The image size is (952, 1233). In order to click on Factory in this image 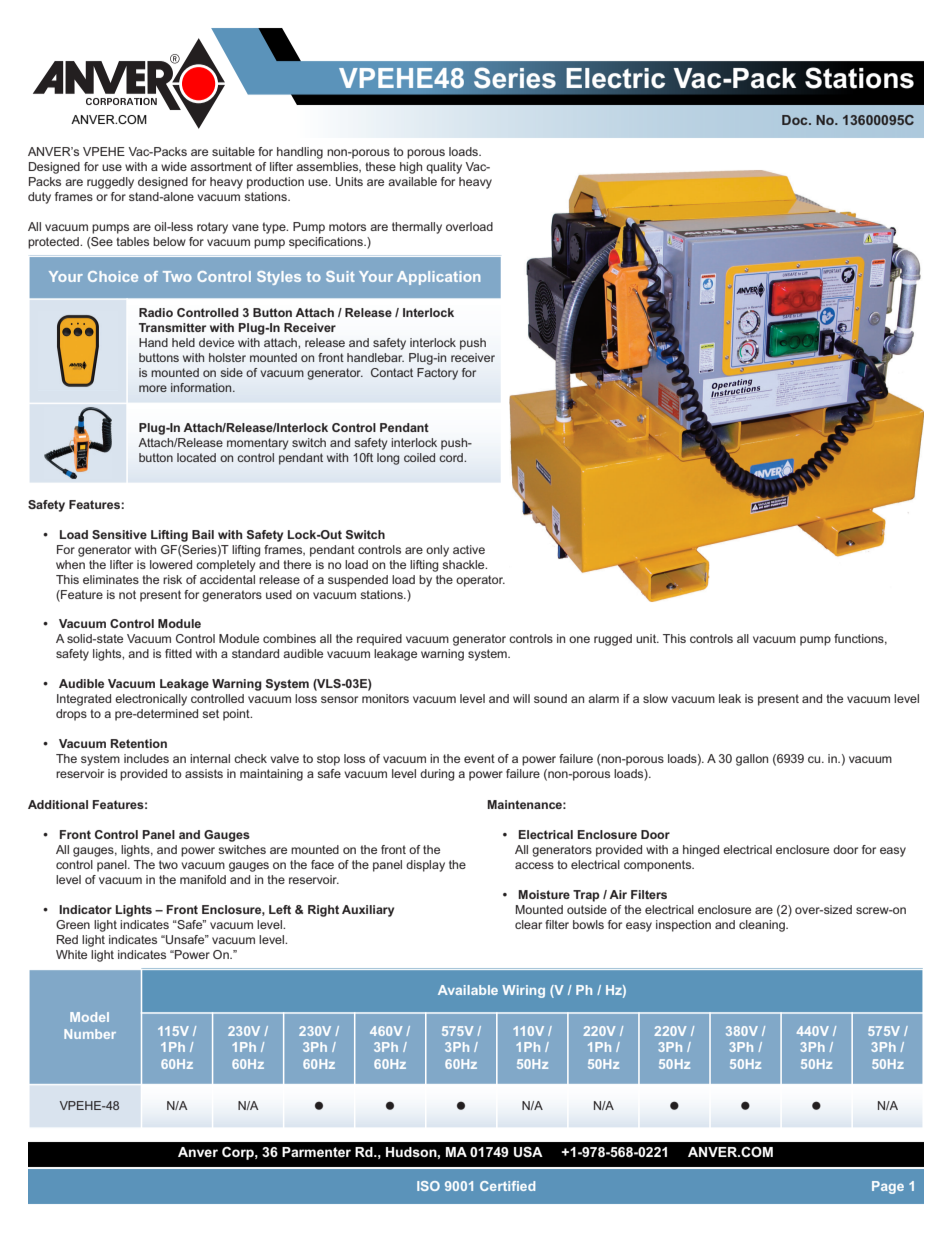, I will do `click(437, 374)`.
